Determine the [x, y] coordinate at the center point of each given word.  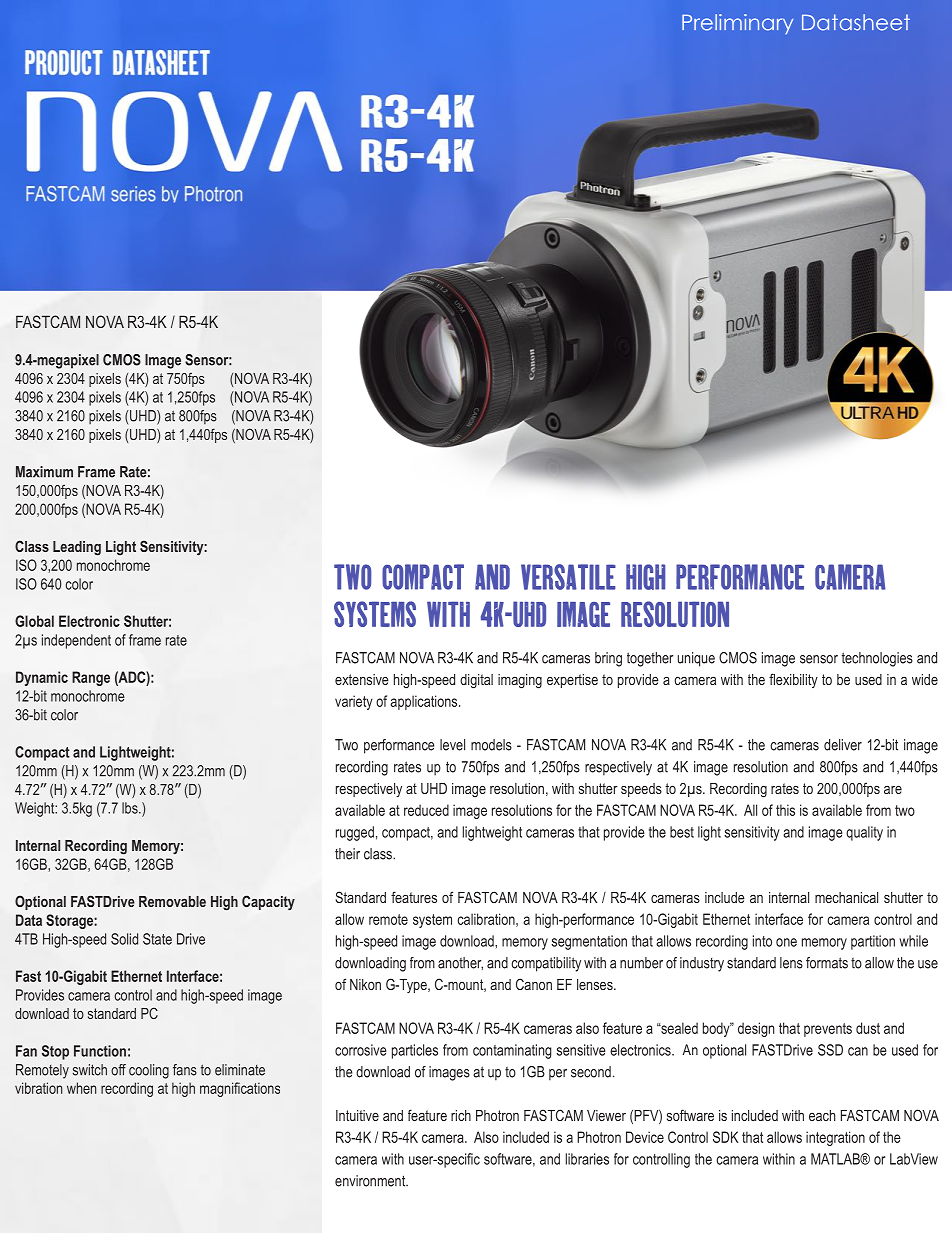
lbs [131, 808]
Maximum [44, 472]
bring [608, 659]
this [785, 810]
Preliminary [737, 24]
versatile [568, 577]
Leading [77, 548]
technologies [877, 659]
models [491, 745]
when [81, 1088]
